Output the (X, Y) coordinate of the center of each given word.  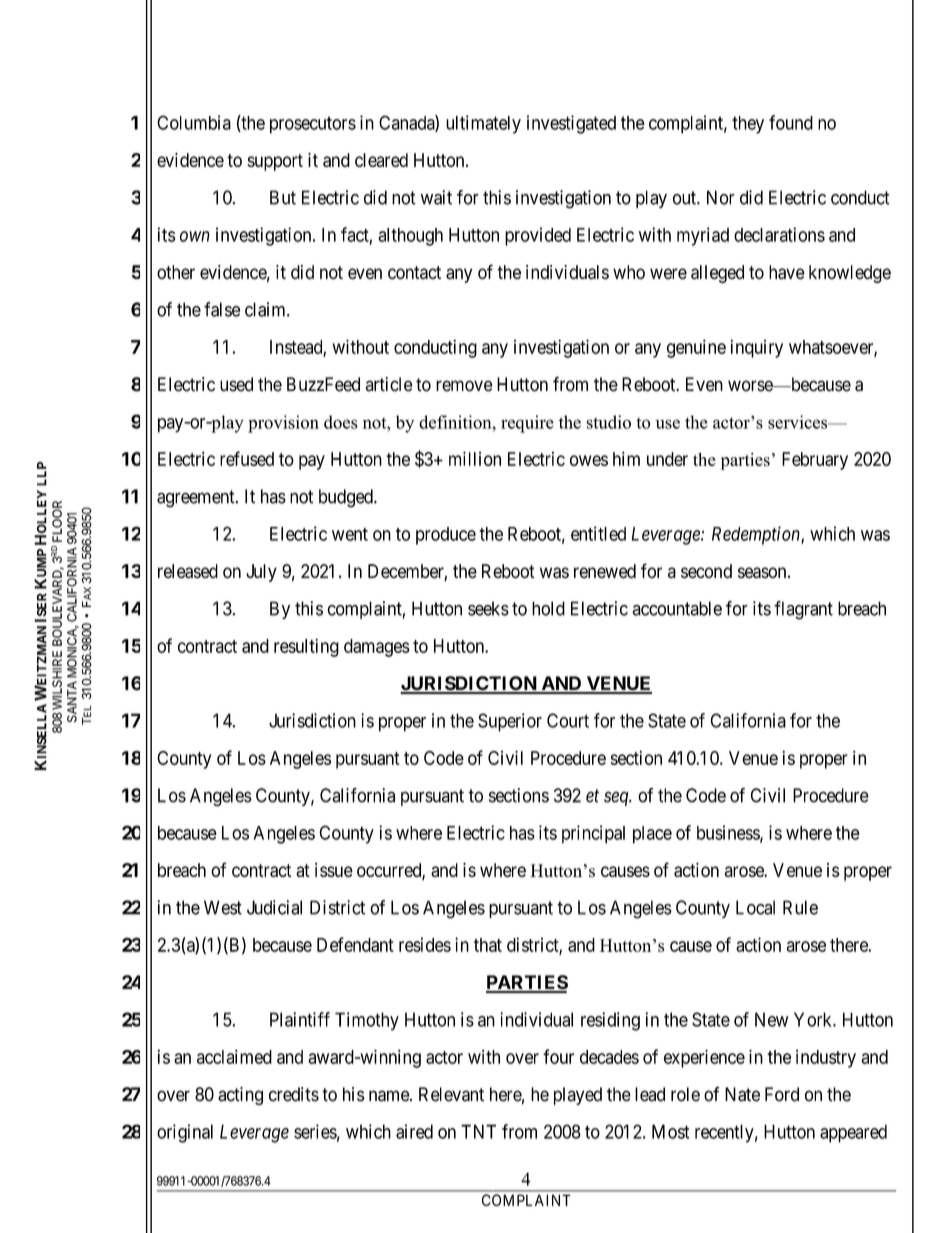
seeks (488, 608)
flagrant (803, 610)
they (748, 125)
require (527, 424)
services (799, 422)
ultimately (483, 124)
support (275, 162)
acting (240, 1096)
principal (593, 834)
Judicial (274, 907)
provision (283, 424)
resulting (306, 647)
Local (755, 907)
